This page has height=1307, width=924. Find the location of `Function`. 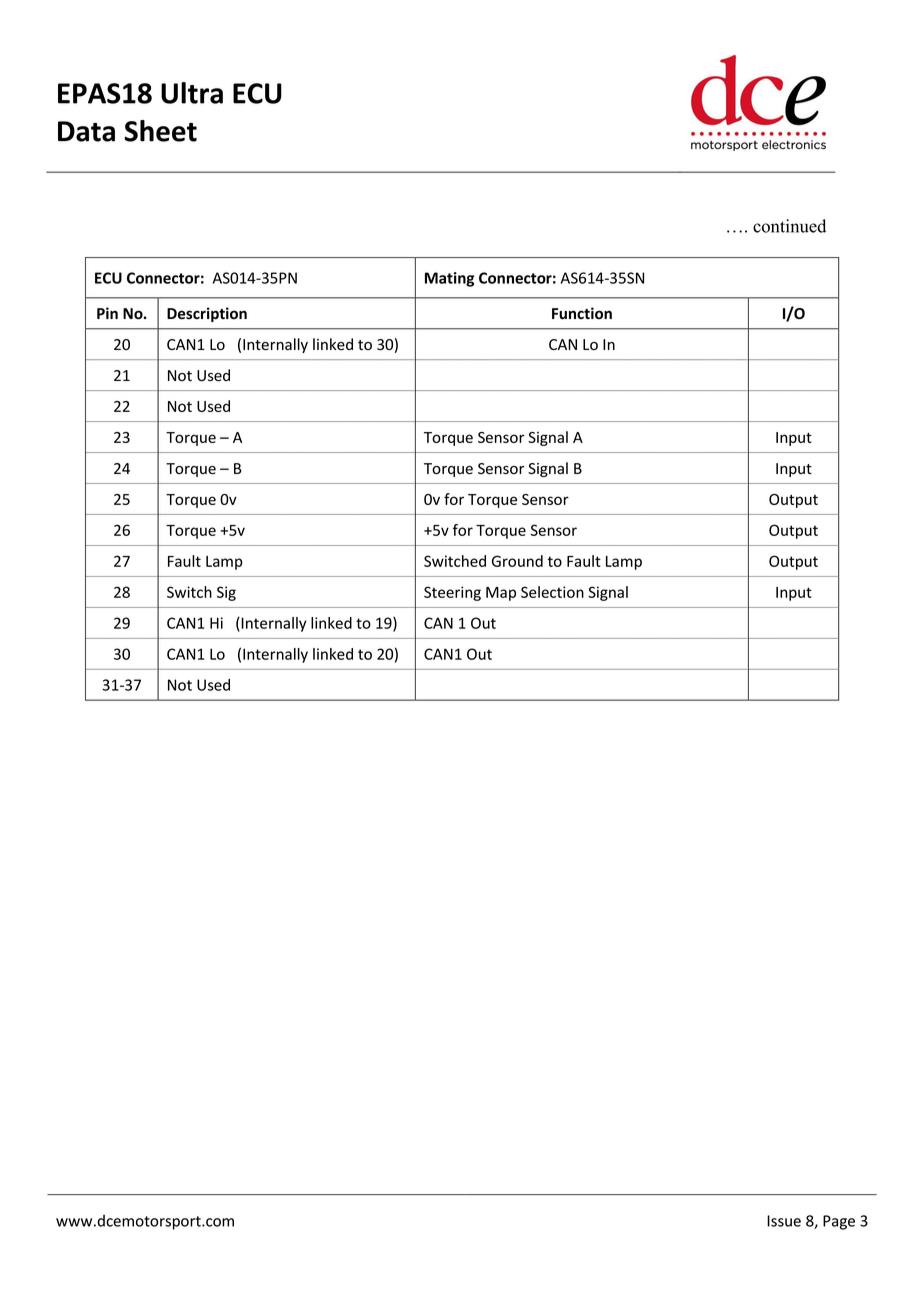

Function is located at coordinates (582, 313).
